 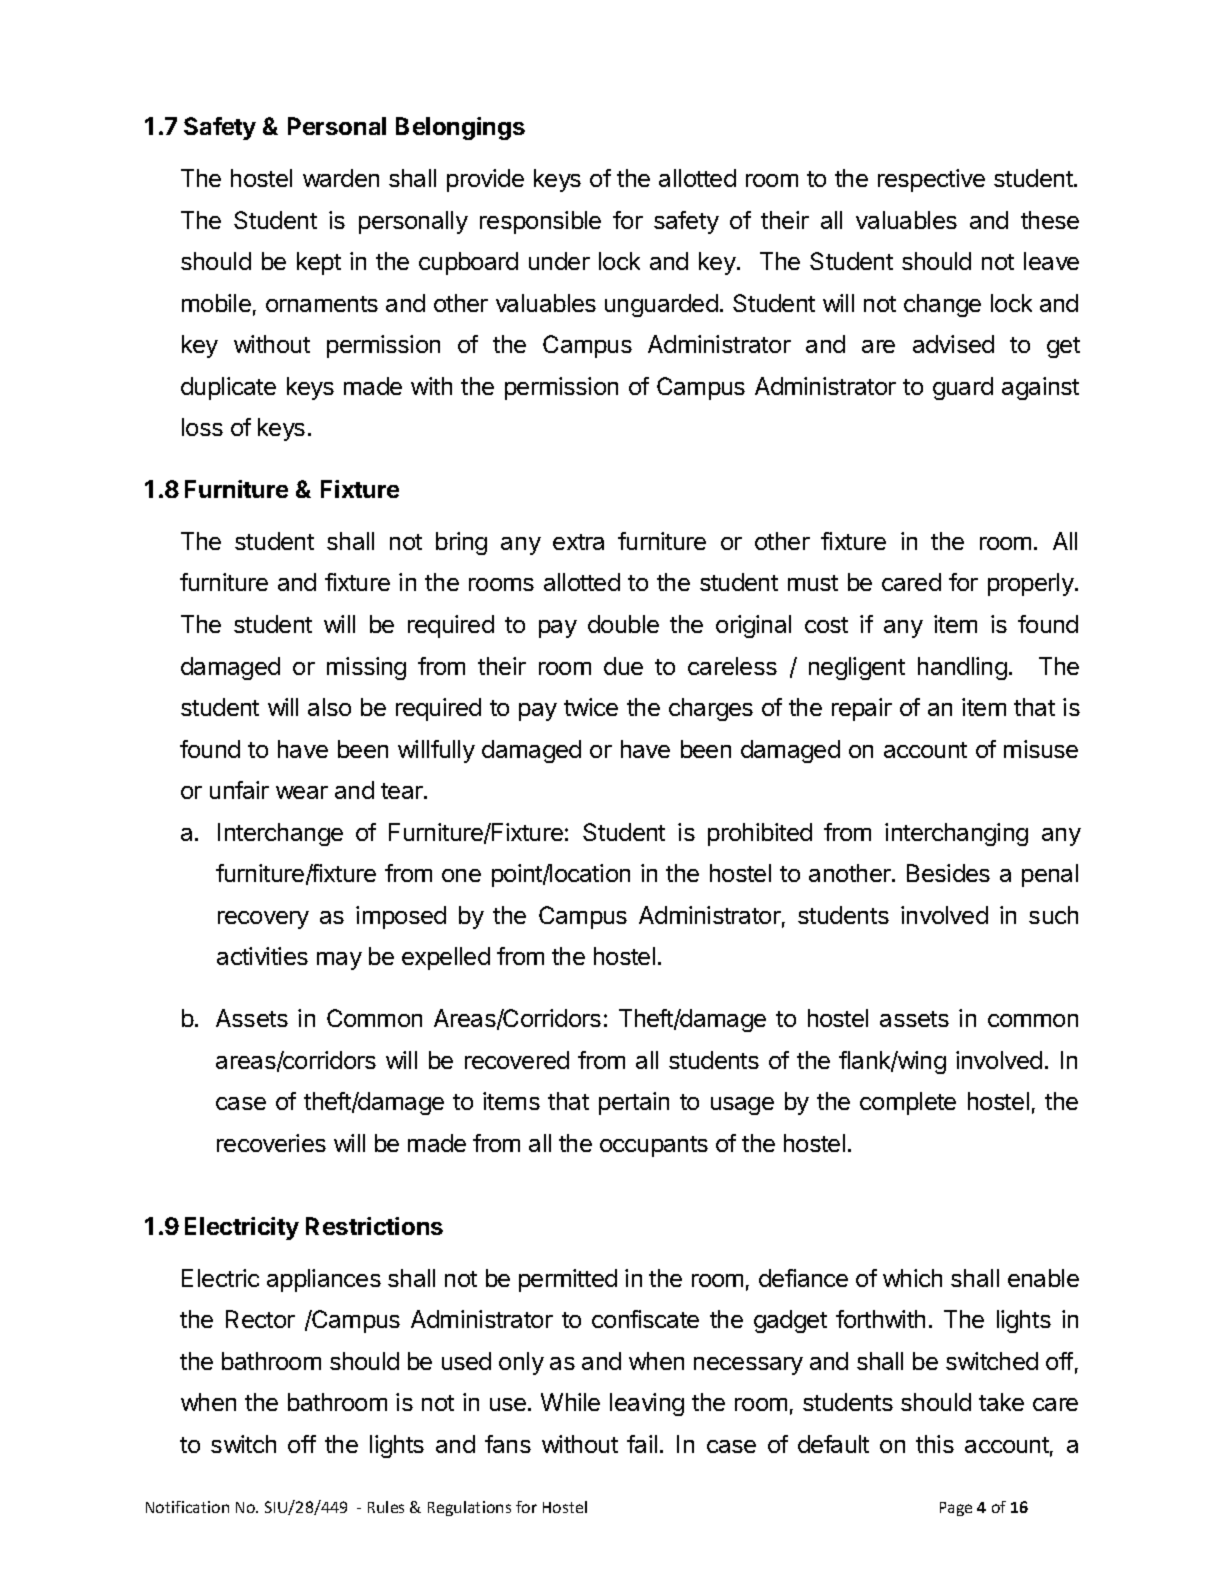 I want to click on responsible, so click(x=540, y=222).
